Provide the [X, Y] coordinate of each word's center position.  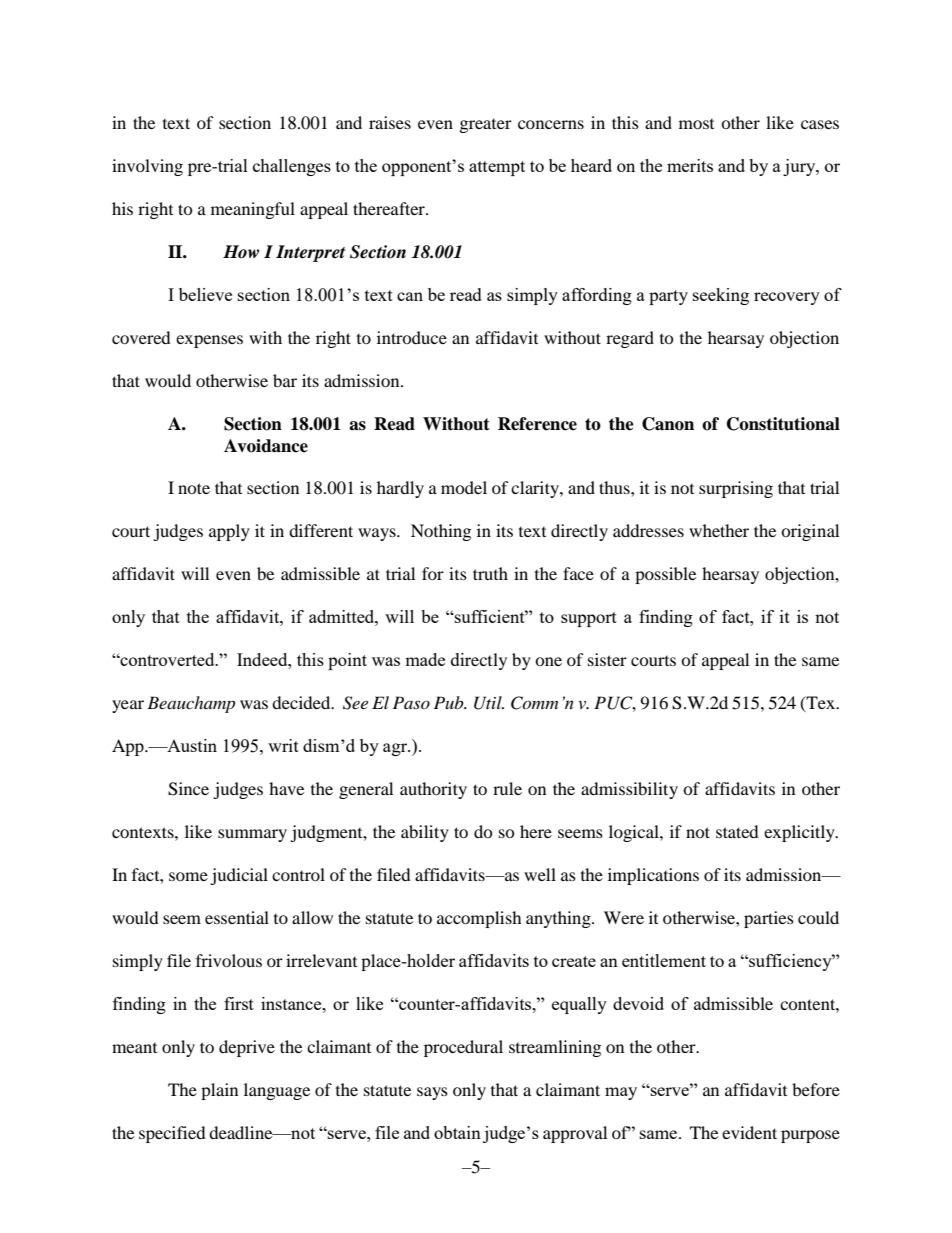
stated [737, 831]
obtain [457, 1132]
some [188, 876]
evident [749, 1132]
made [425, 659]
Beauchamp [191, 704]
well [540, 874]
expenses [209, 341]
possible [665, 575]
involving [147, 167]
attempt [497, 168]
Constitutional [783, 424]
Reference [537, 424]
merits [690, 165]
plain [219, 1091]
